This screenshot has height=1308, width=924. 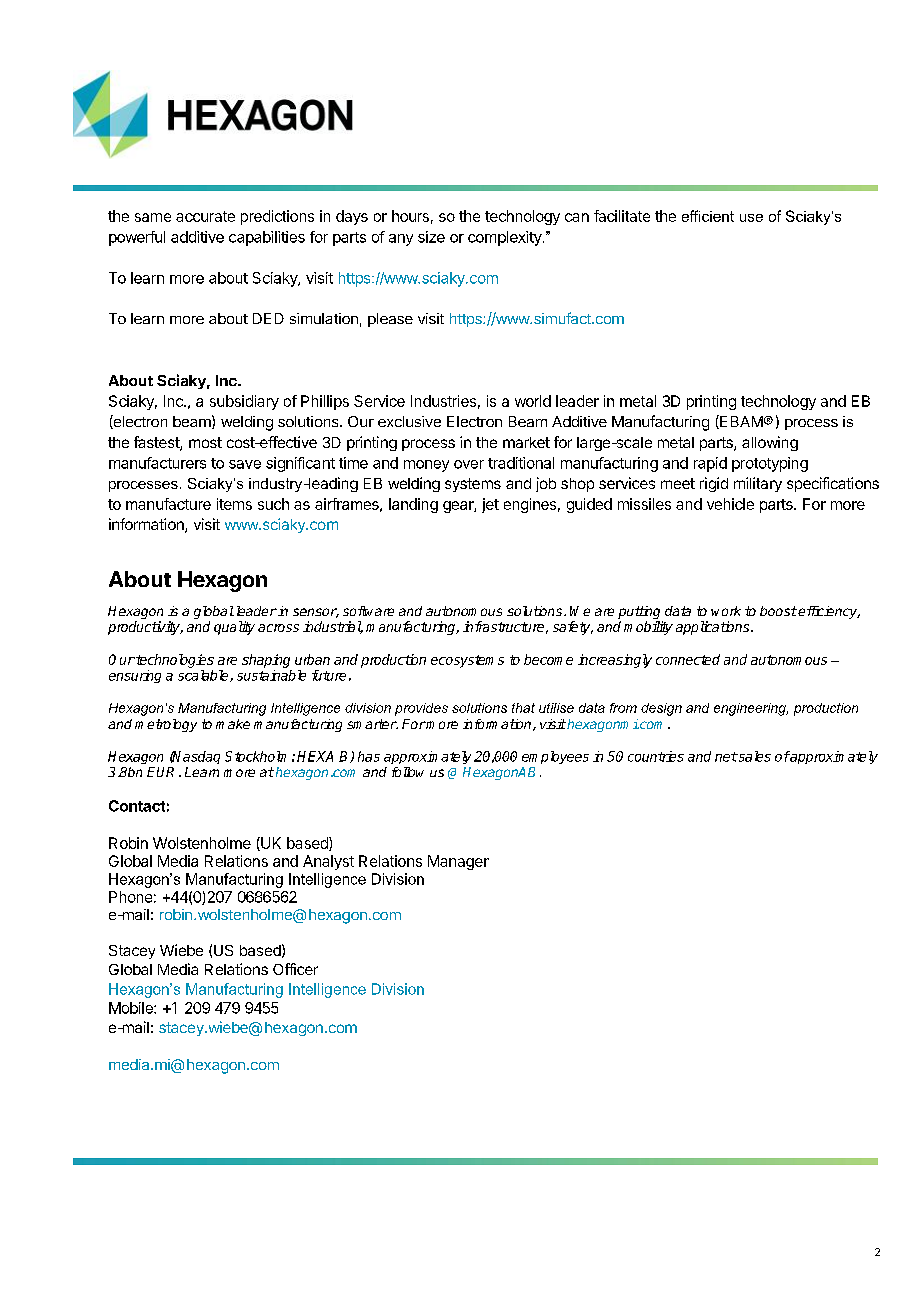 What do you see at coordinates (751, 218) in the screenshot?
I see `use` at bounding box center [751, 218].
